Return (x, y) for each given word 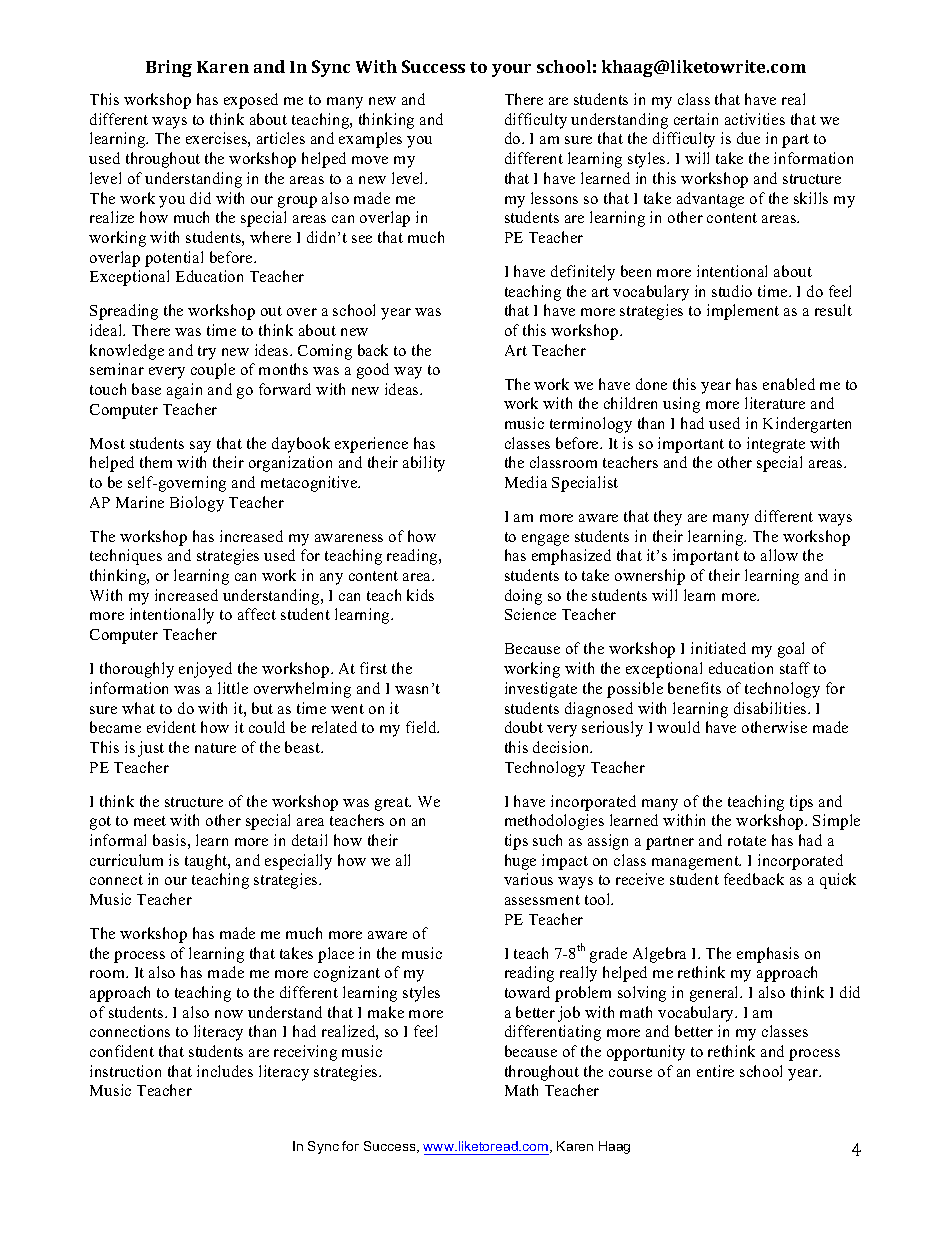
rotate (747, 841)
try (207, 353)
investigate (541, 690)
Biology (197, 504)
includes (225, 1071)
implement (743, 312)
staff (795, 668)
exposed (251, 101)
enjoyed (205, 670)
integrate (776, 445)
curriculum (126, 860)
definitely (583, 273)
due (748, 138)
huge (520, 862)
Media (526, 482)
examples (370, 140)
